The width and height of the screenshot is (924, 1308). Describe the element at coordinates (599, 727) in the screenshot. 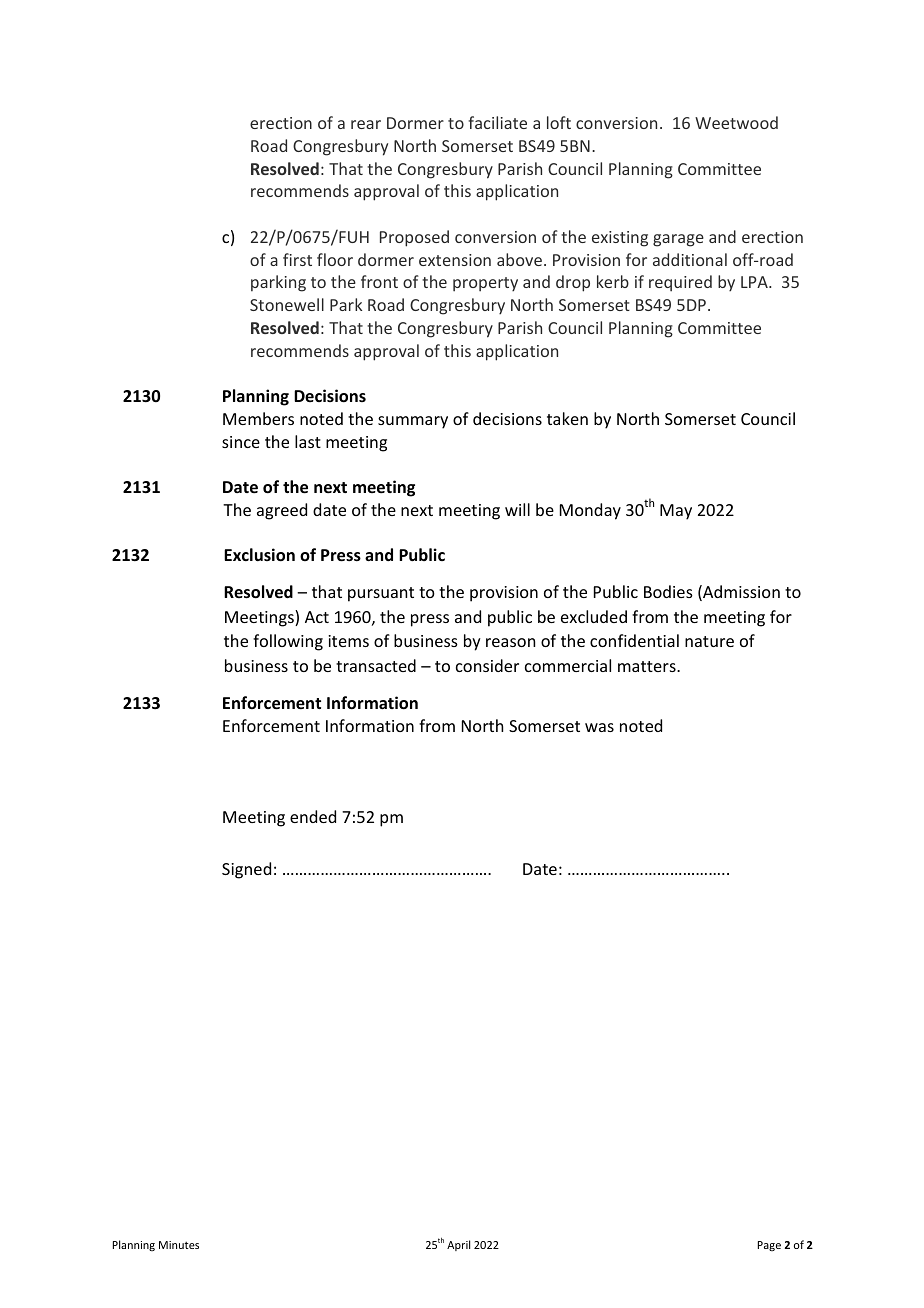

I see `was` at that location.
